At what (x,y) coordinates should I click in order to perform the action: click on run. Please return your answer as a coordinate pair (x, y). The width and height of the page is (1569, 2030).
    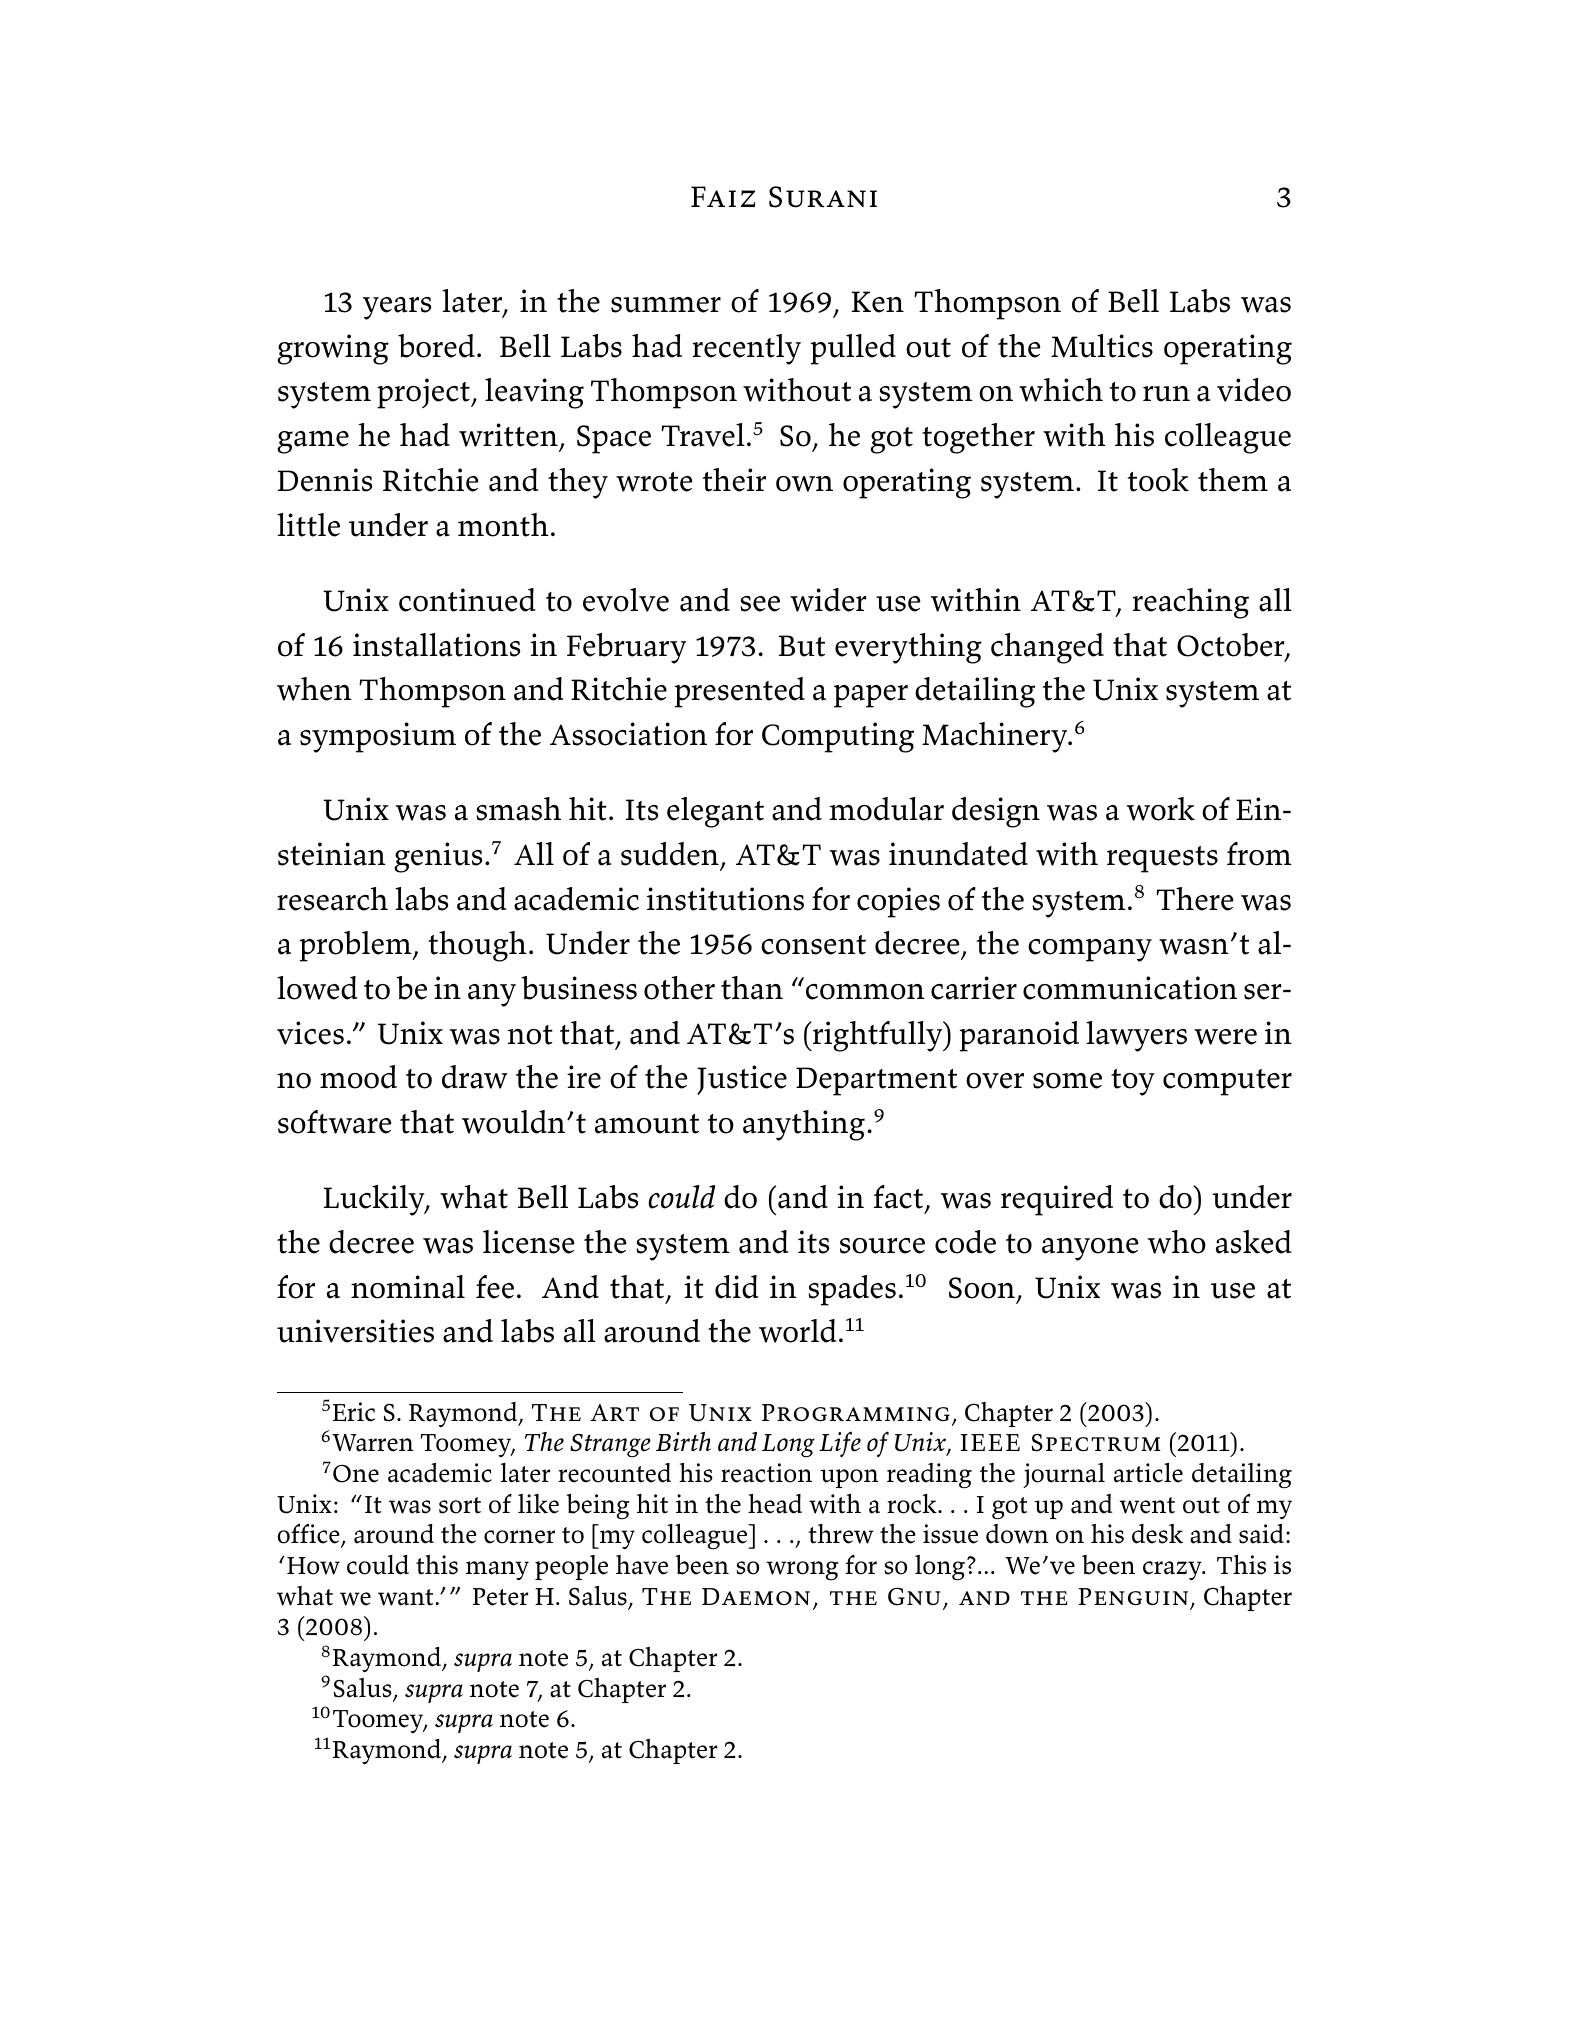
    Looking at the image, I should click on (1166, 394).
